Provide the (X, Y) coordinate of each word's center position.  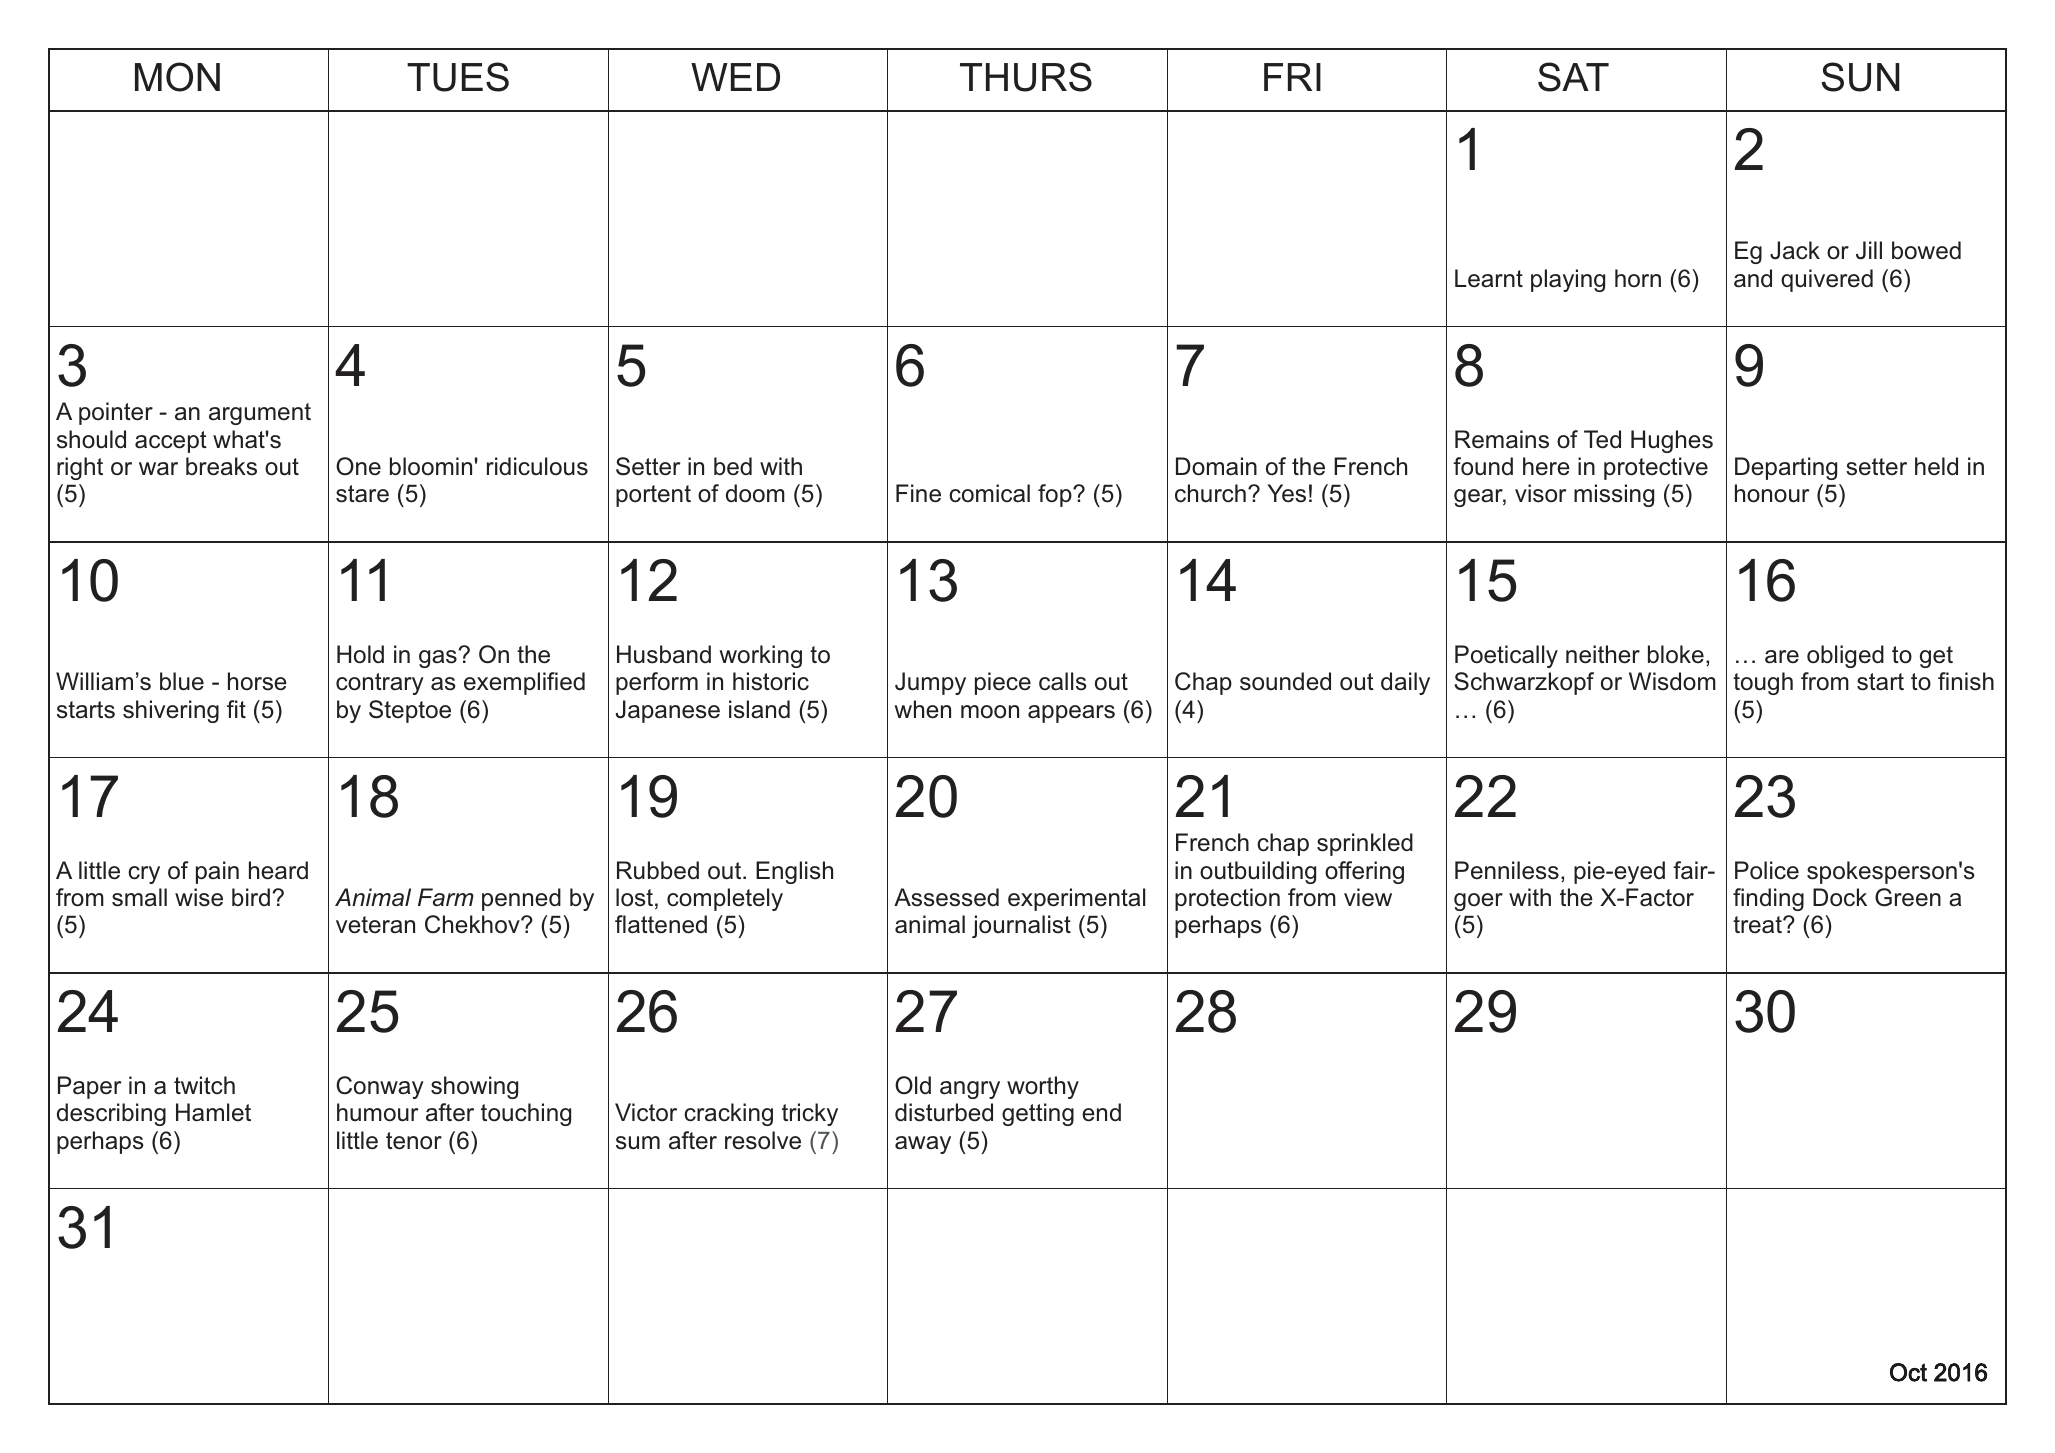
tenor (414, 1141)
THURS (1026, 77)
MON (177, 77)
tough (1763, 683)
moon (990, 712)
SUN (1861, 77)
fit (236, 709)
